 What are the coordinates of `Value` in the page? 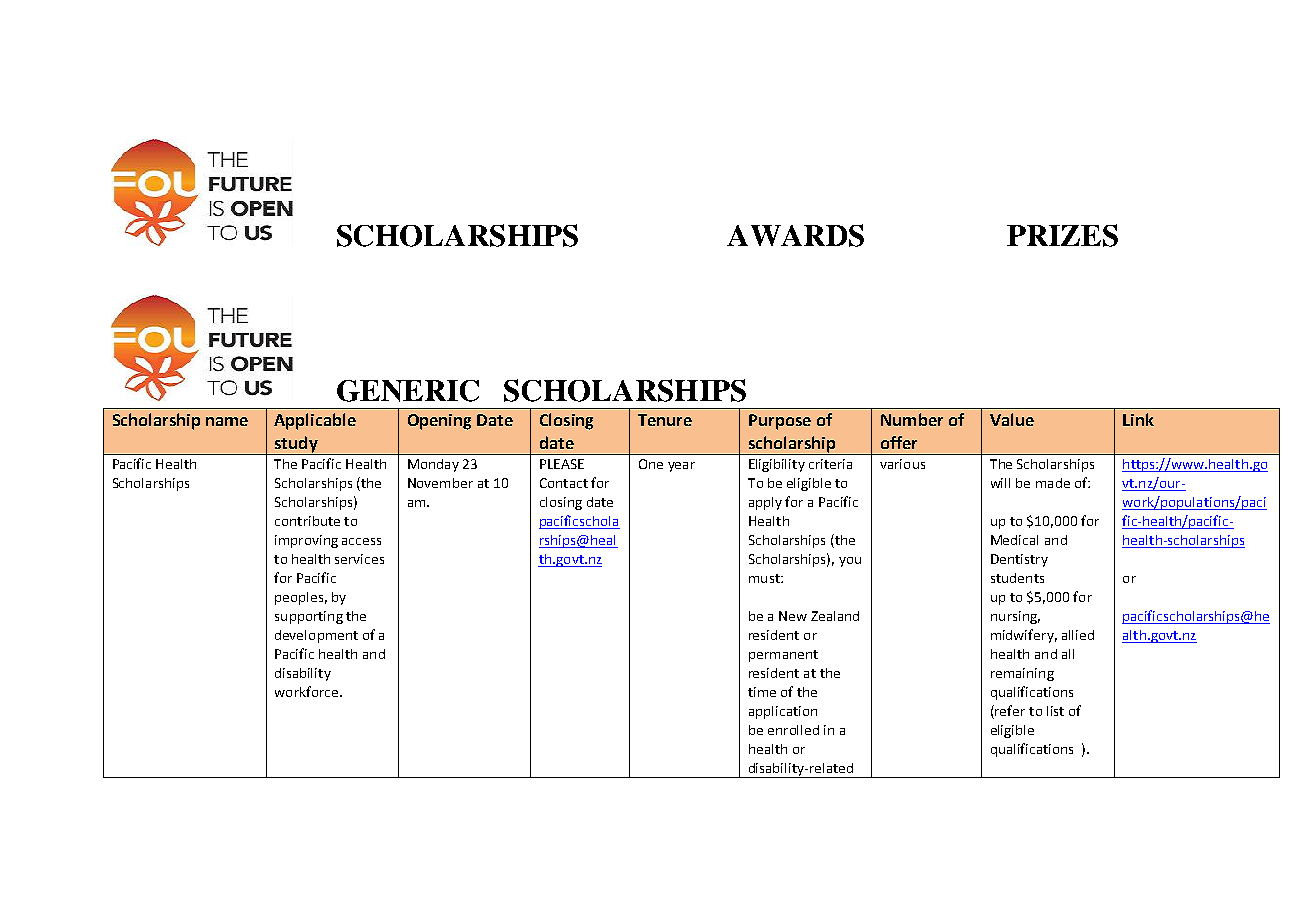 It's located at (1012, 419).
